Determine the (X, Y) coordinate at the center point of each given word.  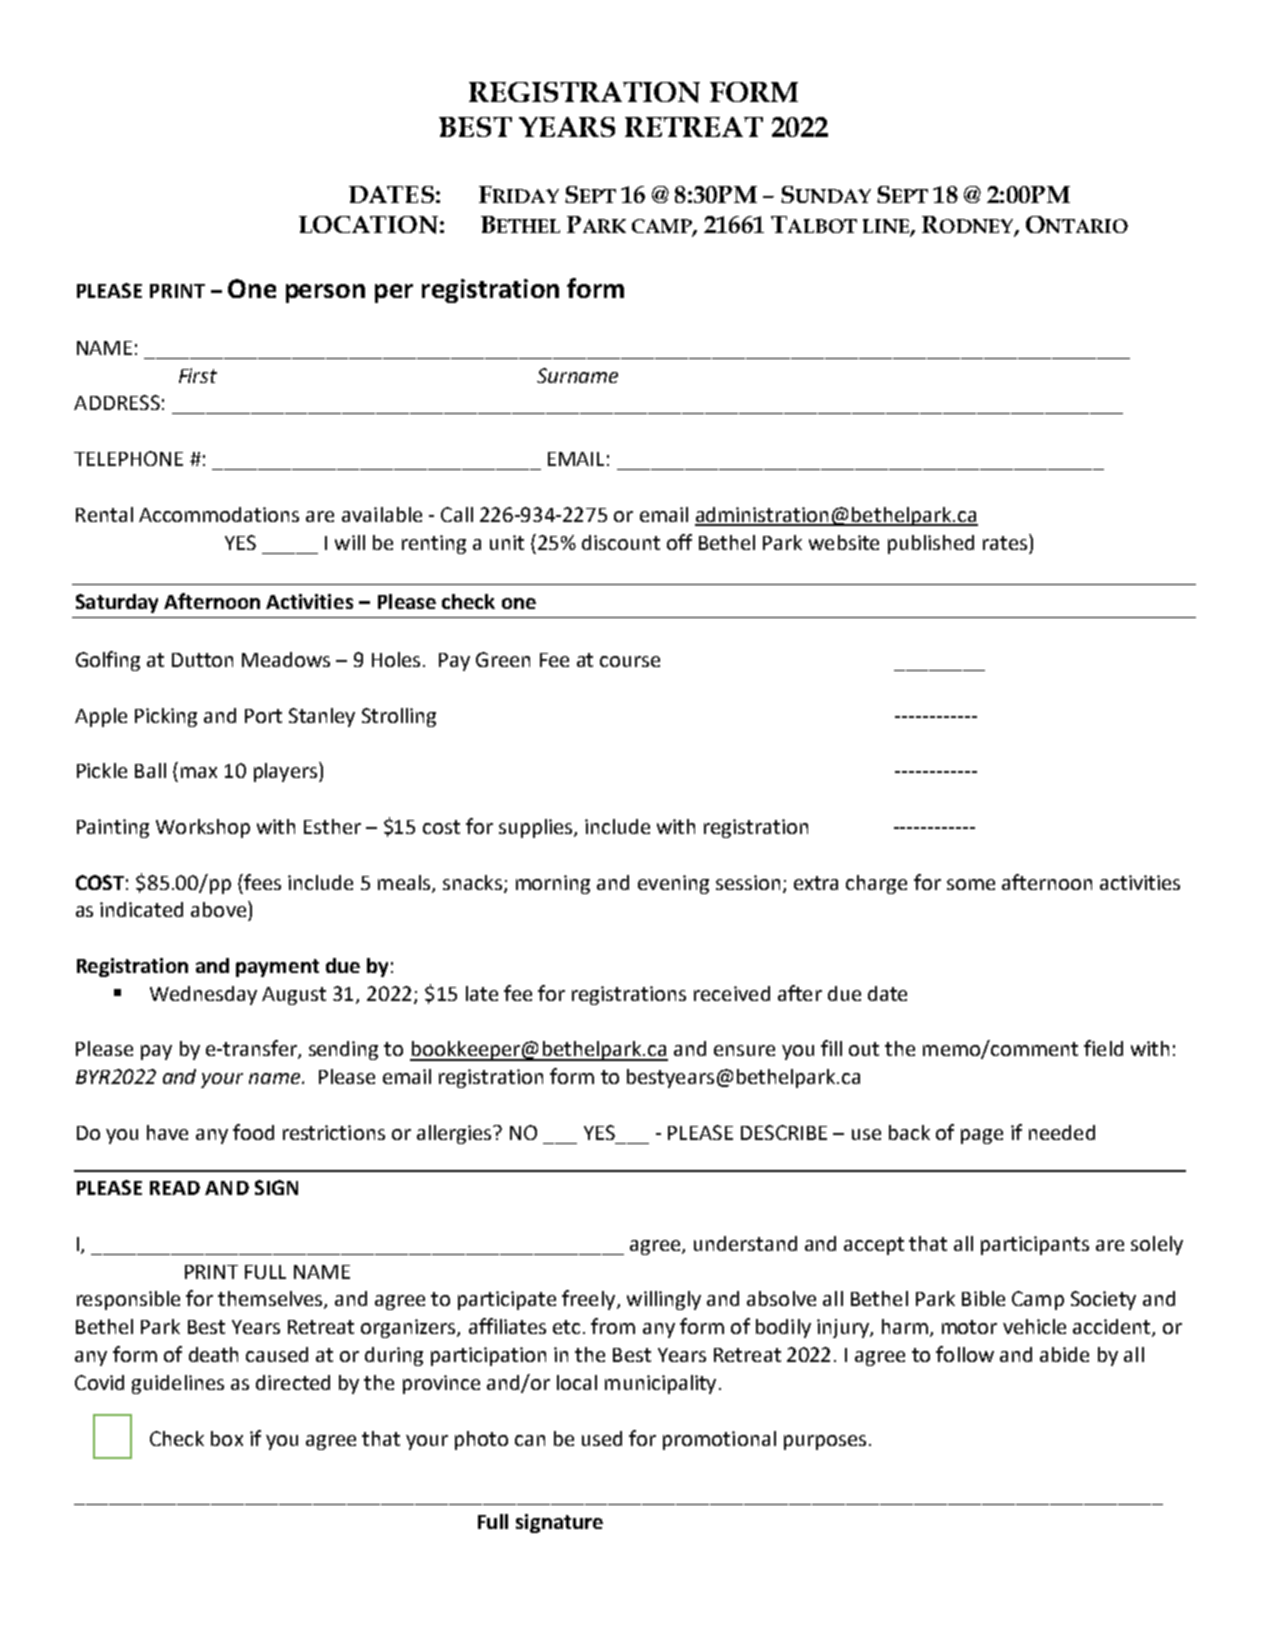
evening (673, 884)
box (227, 1438)
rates (1006, 542)
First (198, 375)
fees (261, 882)
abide (1064, 1354)
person (325, 293)
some (971, 884)
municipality (660, 1384)
